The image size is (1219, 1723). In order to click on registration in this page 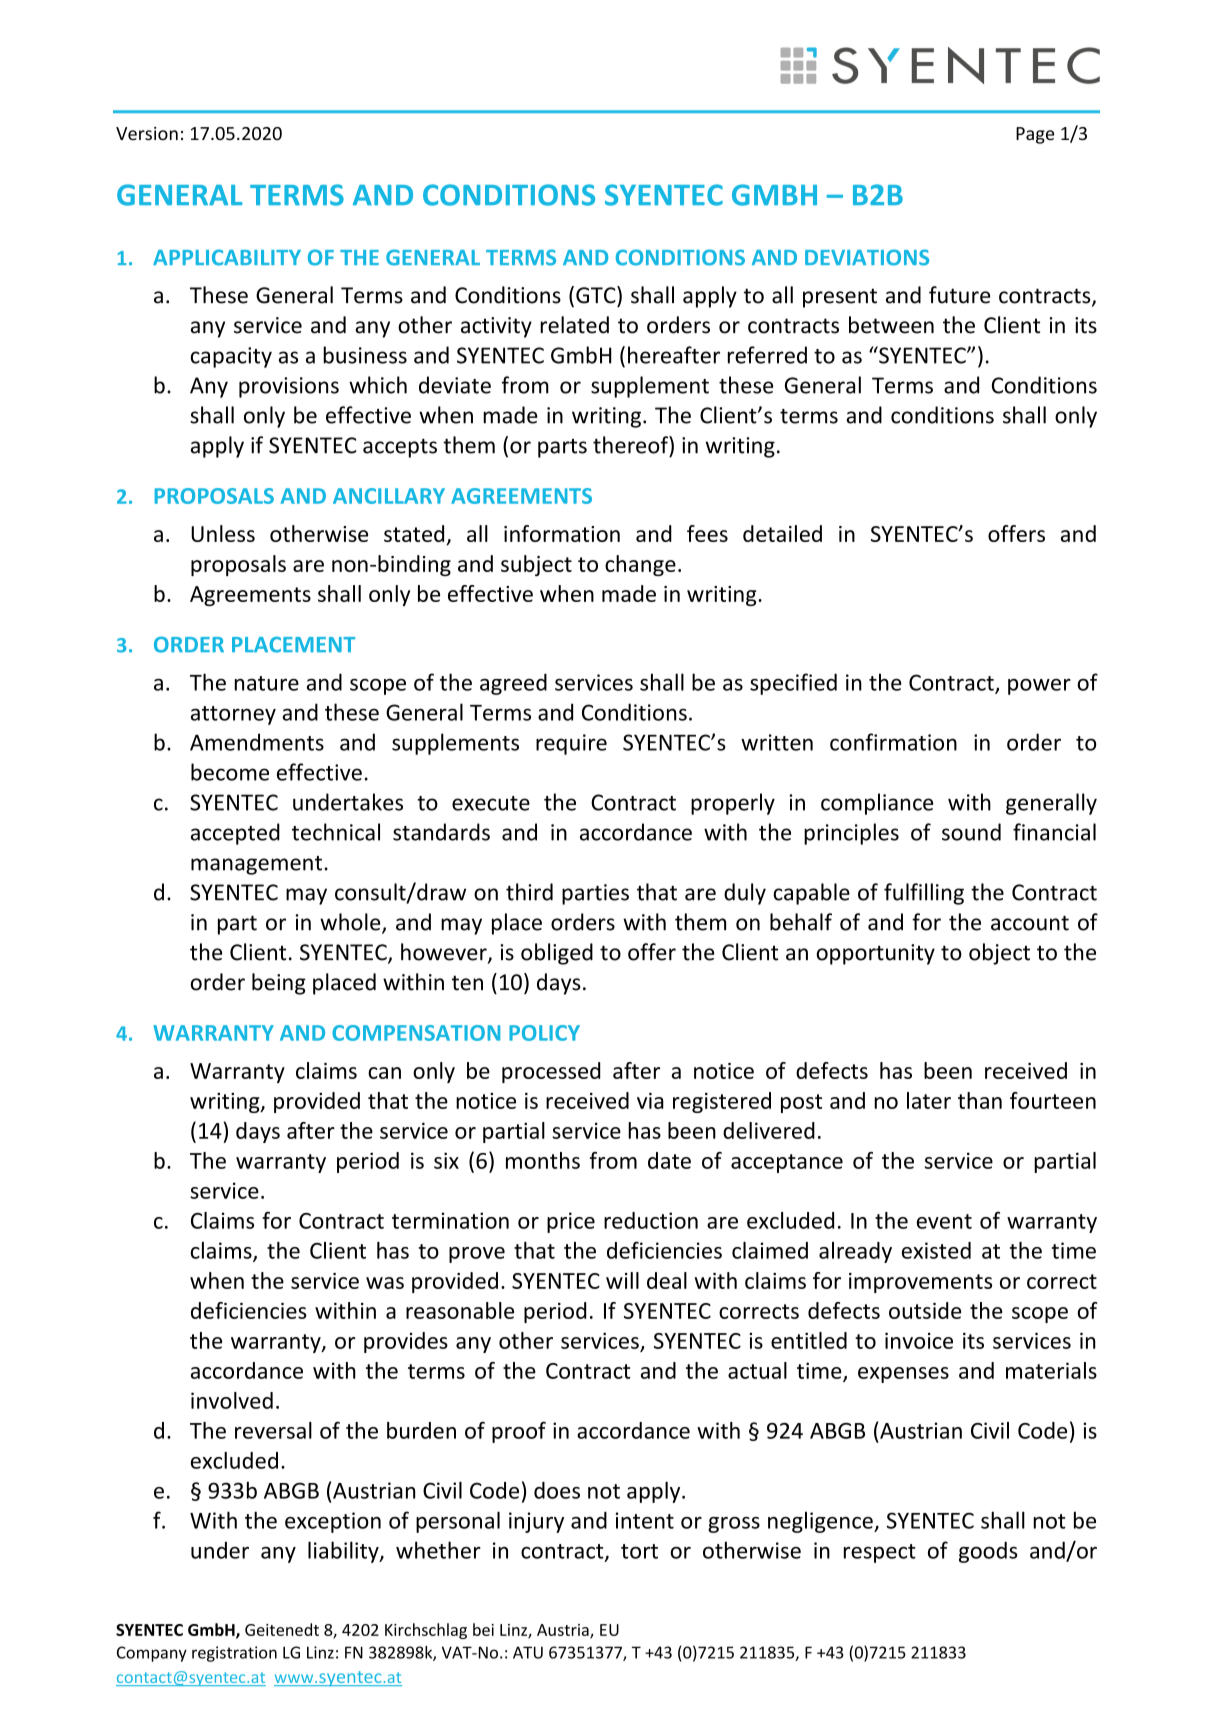, I will do `click(234, 1654)`.
